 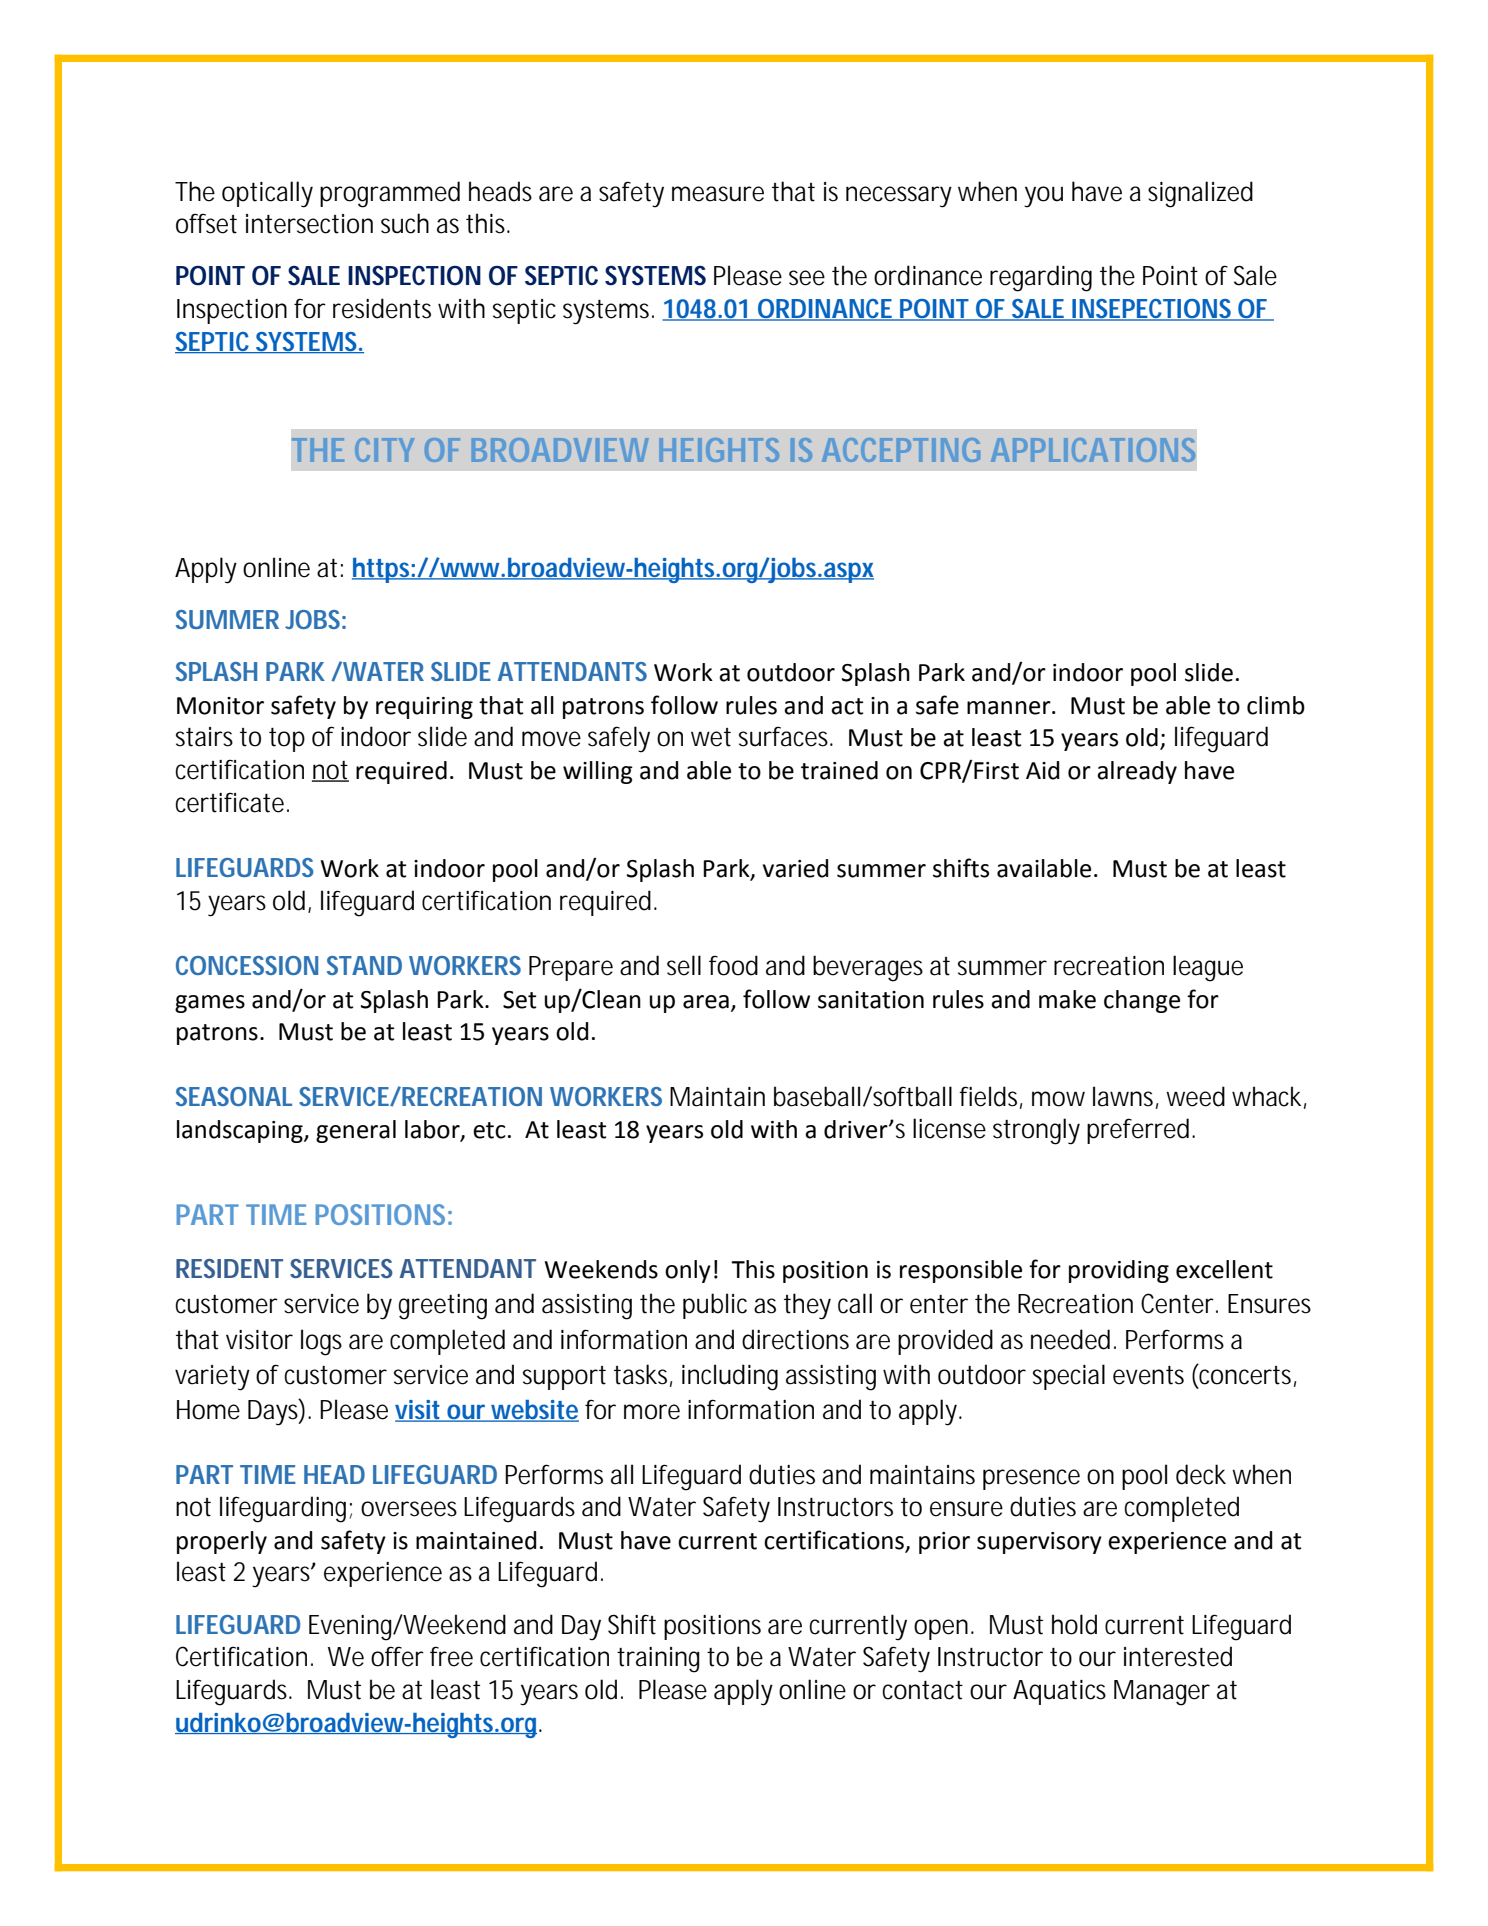 What do you see at coordinates (356, 1131) in the screenshot?
I see `general` at bounding box center [356, 1131].
